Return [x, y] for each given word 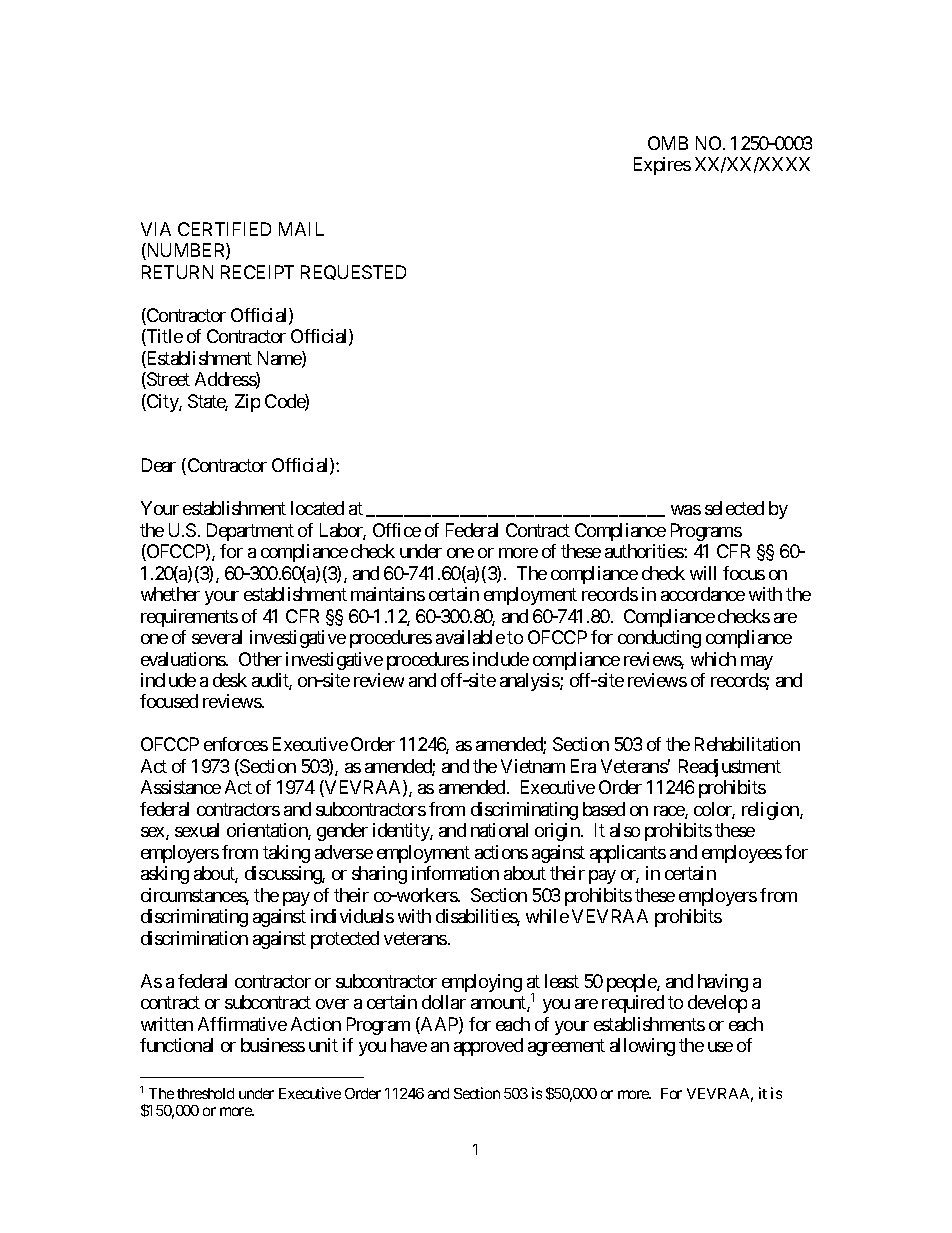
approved [488, 1047]
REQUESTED [353, 272]
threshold [205, 1093]
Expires [662, 166]
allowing [642, 1047]
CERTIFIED [224, 229]
